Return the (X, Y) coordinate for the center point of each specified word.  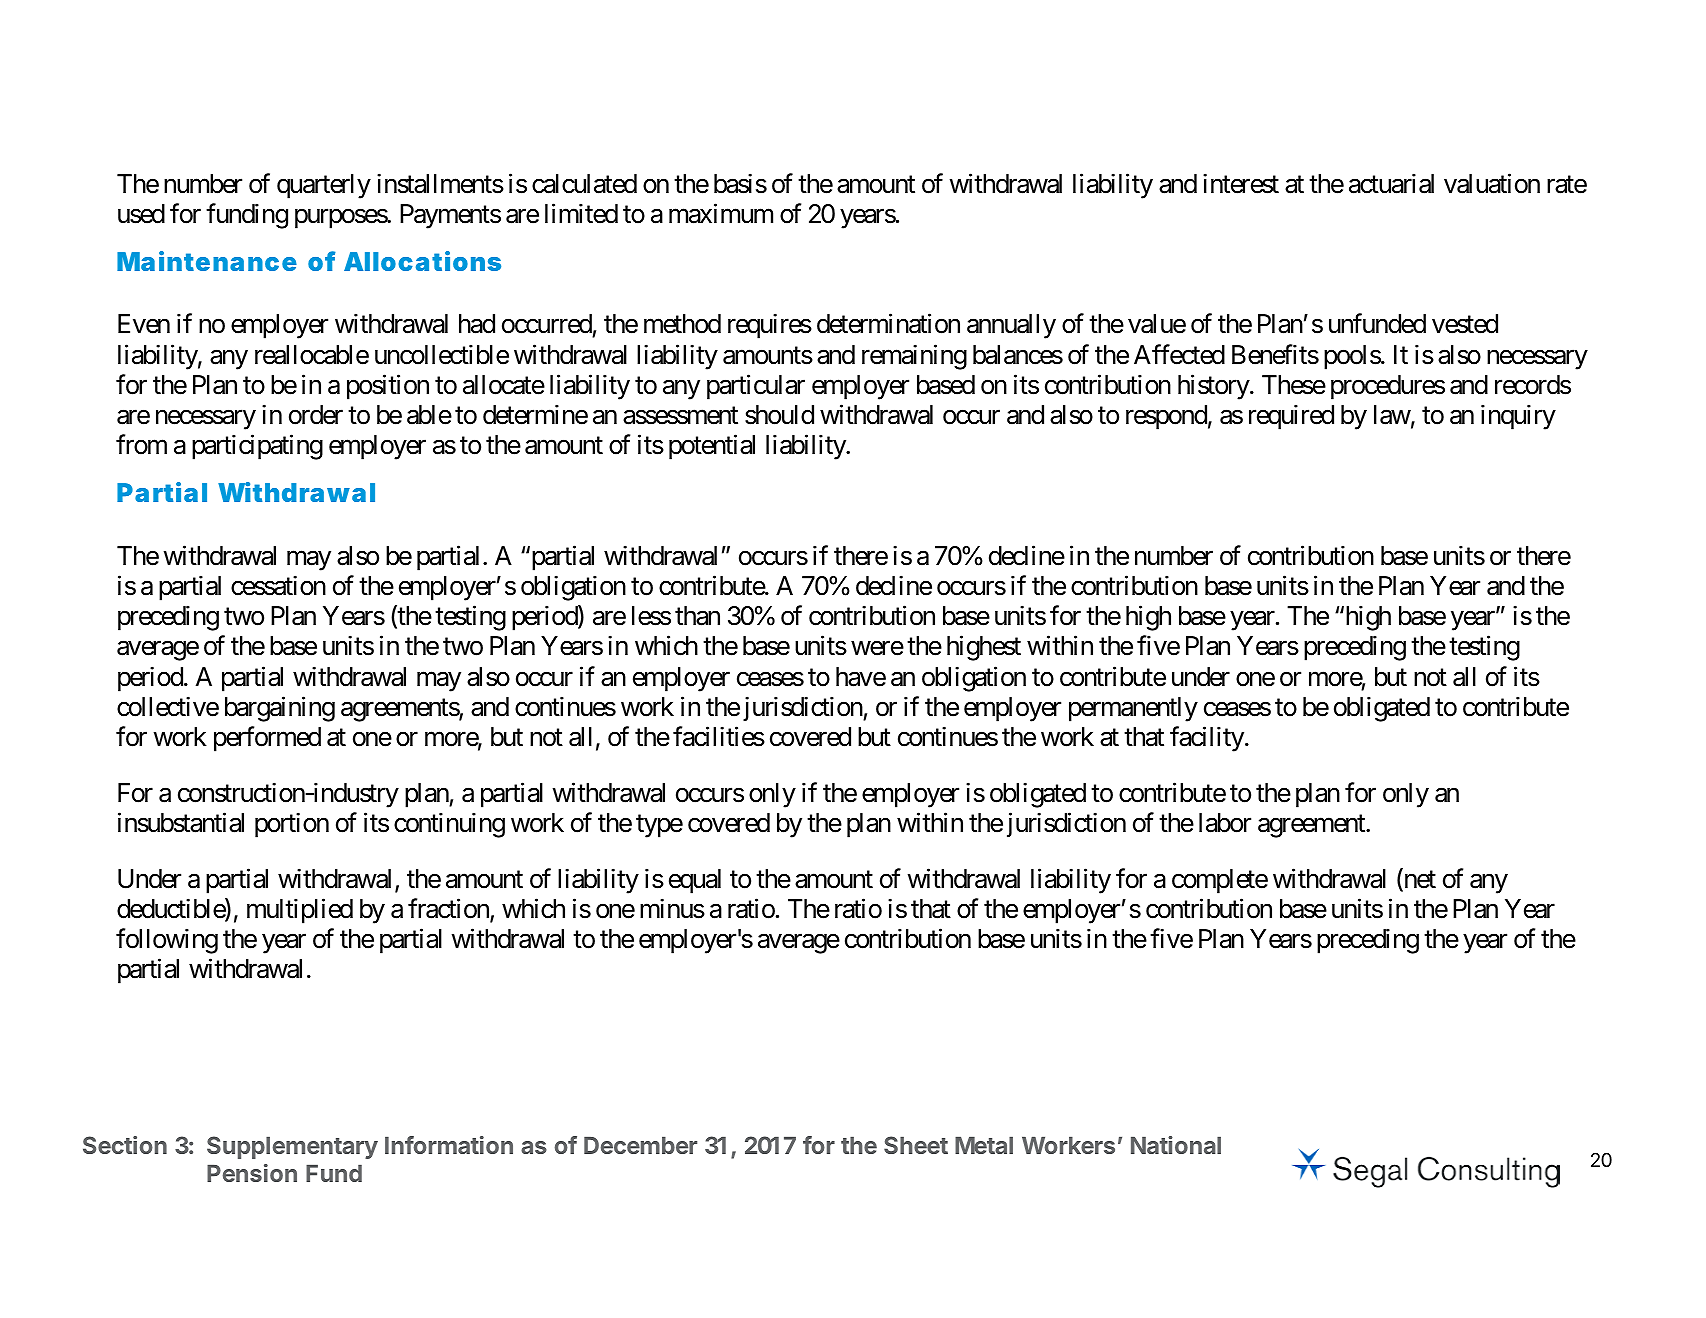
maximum (721, 213)
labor (1225, 823)
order (316, 415)
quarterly (324, 186)
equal (695, 881)
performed (267, 739)
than (697, 616)
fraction (449, 910)
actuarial (1391, 183)
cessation (278, 586)
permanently (1133, 709)
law (1392, 415)
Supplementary (292, 1147)
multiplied (300, 911)
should (779, 415)
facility (1207, 739)
